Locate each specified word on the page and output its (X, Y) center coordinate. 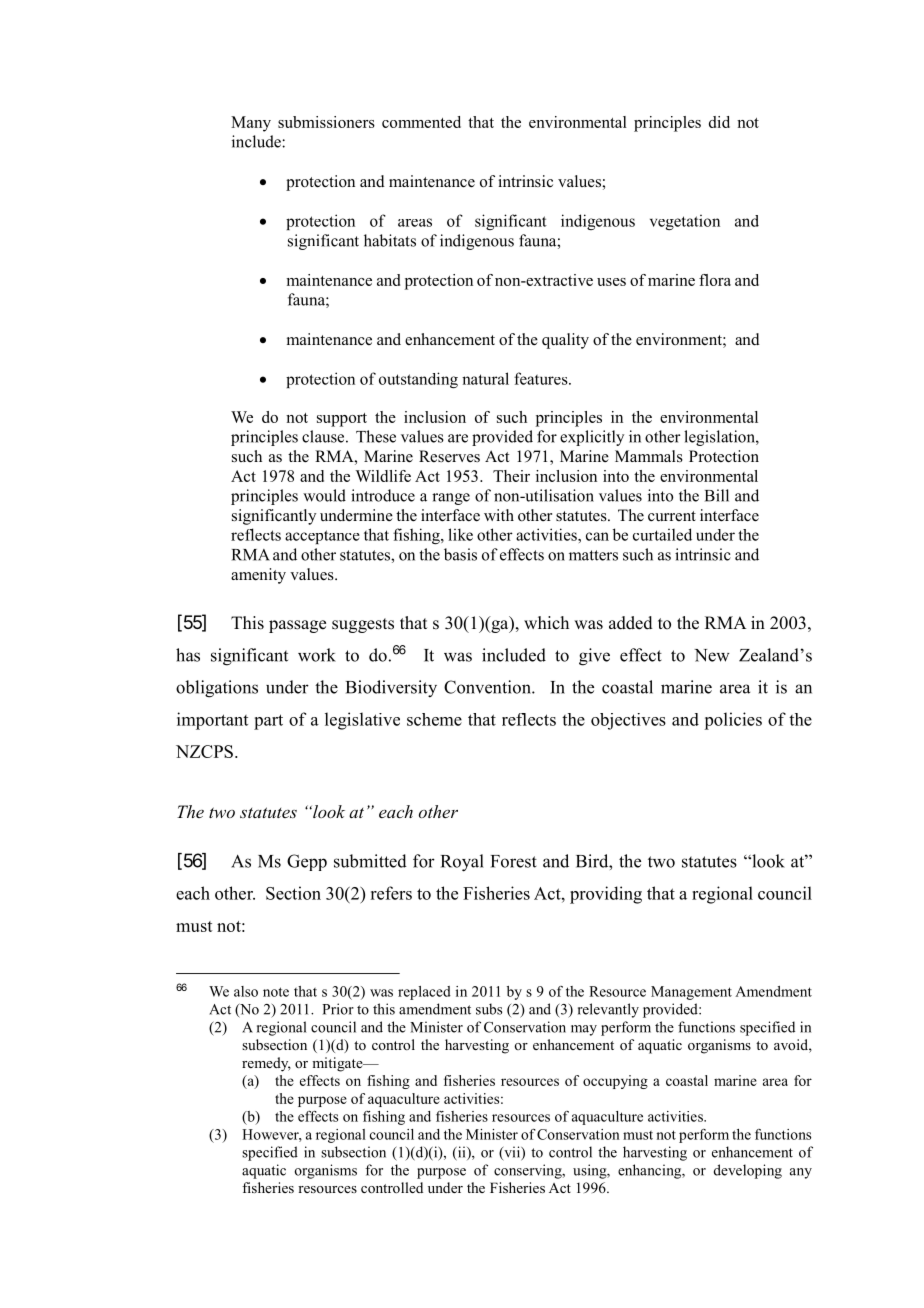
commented (421, 122)
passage (297, 626)
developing (748, 1171)
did (719, 122)
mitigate (338, 1064)
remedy (266, 1064)
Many (251, 124)
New (712, 655)
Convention (488, 687)
